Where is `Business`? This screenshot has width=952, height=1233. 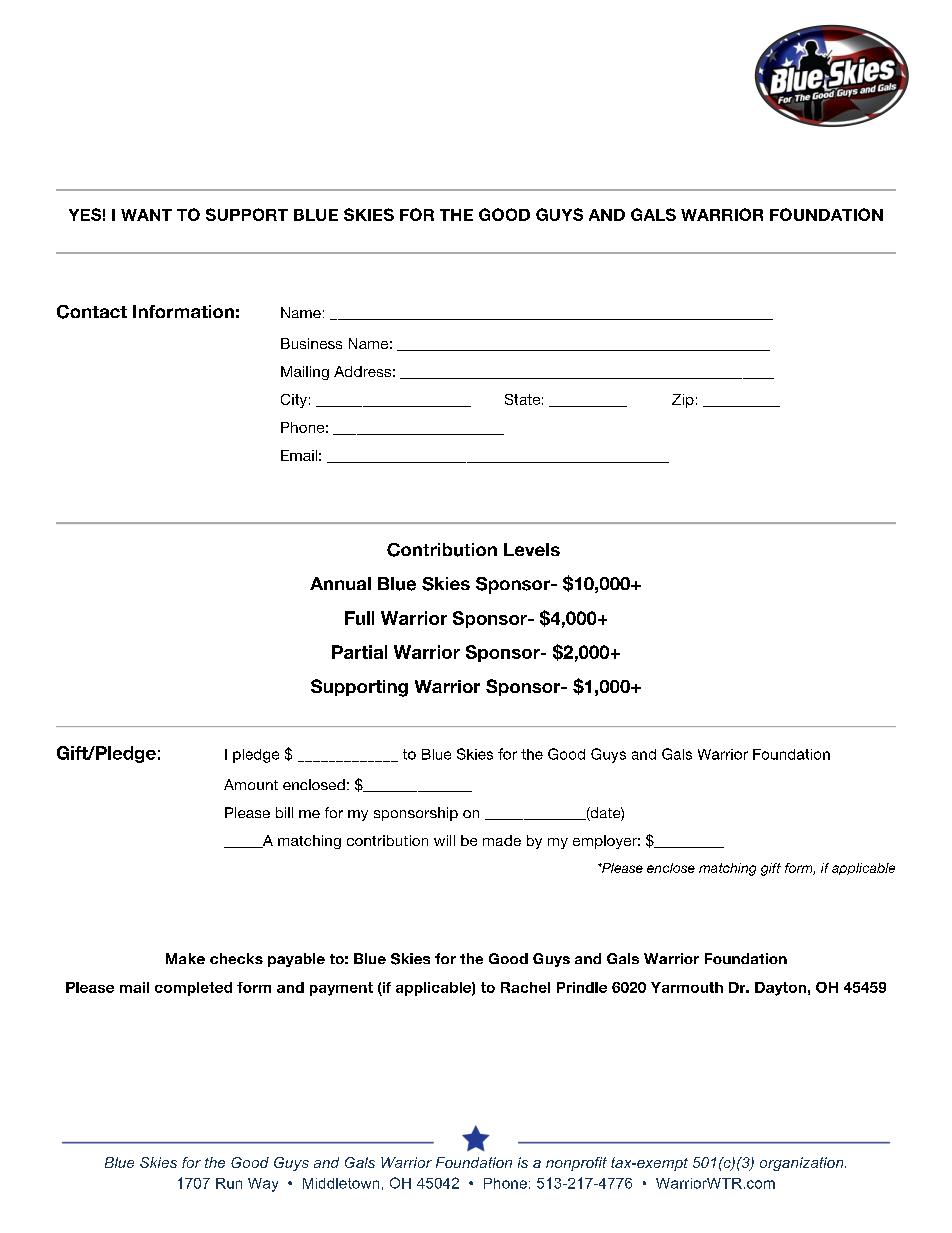
Business is located at coordinates (311, 343).
